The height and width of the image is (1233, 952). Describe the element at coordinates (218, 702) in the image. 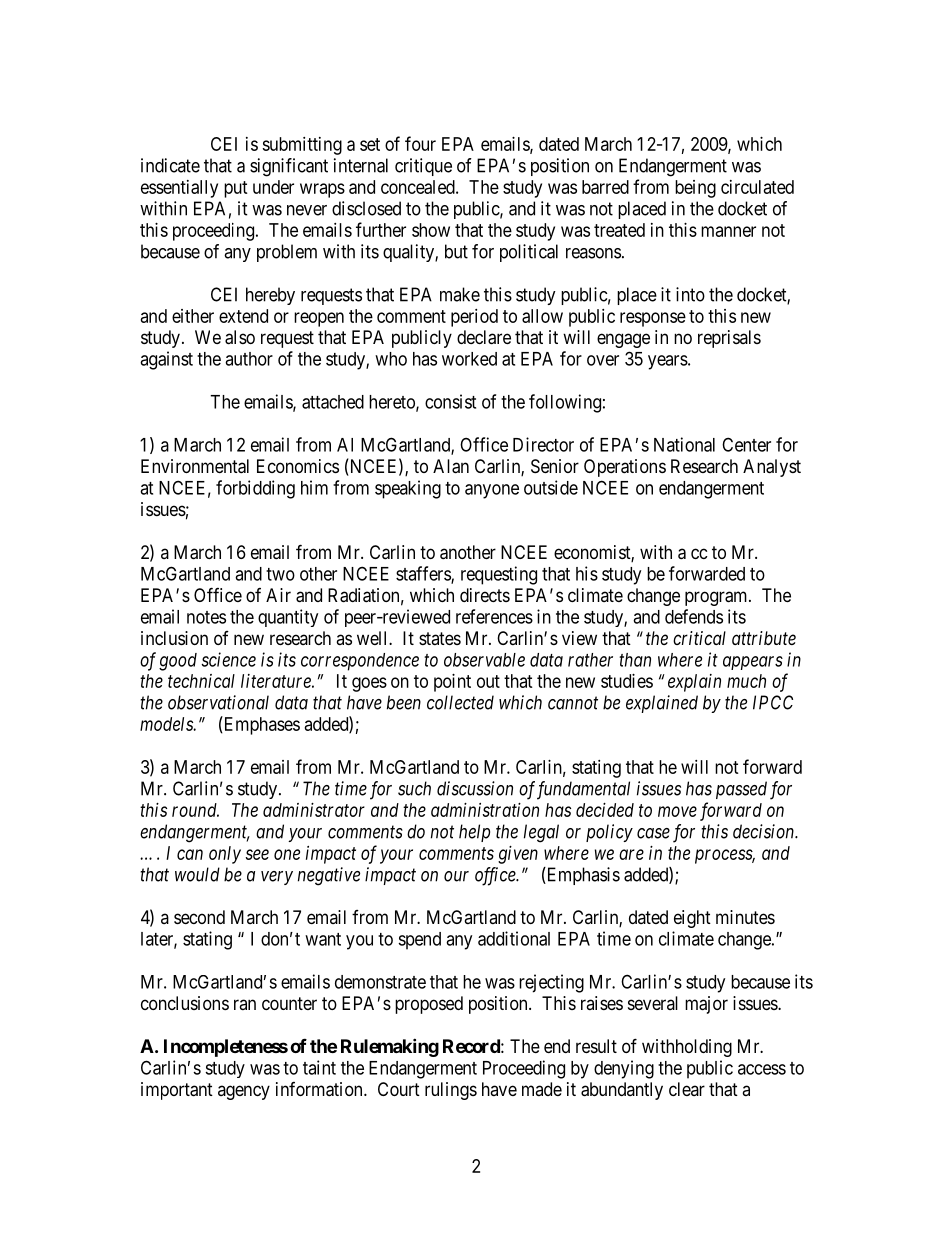

I see `observational` at that location.
